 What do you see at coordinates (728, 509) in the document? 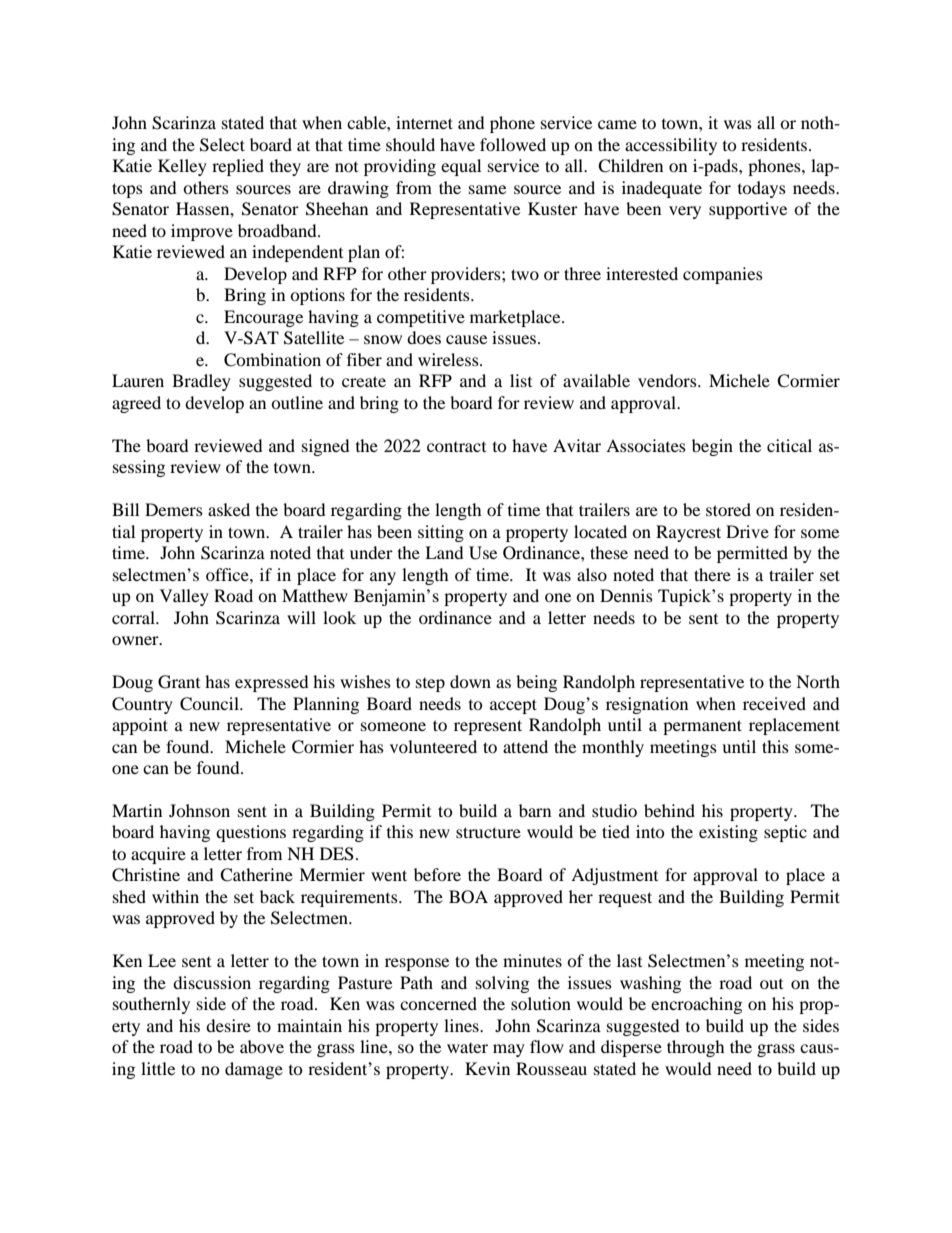
I see `stored` at bounding box center [728, 509].
